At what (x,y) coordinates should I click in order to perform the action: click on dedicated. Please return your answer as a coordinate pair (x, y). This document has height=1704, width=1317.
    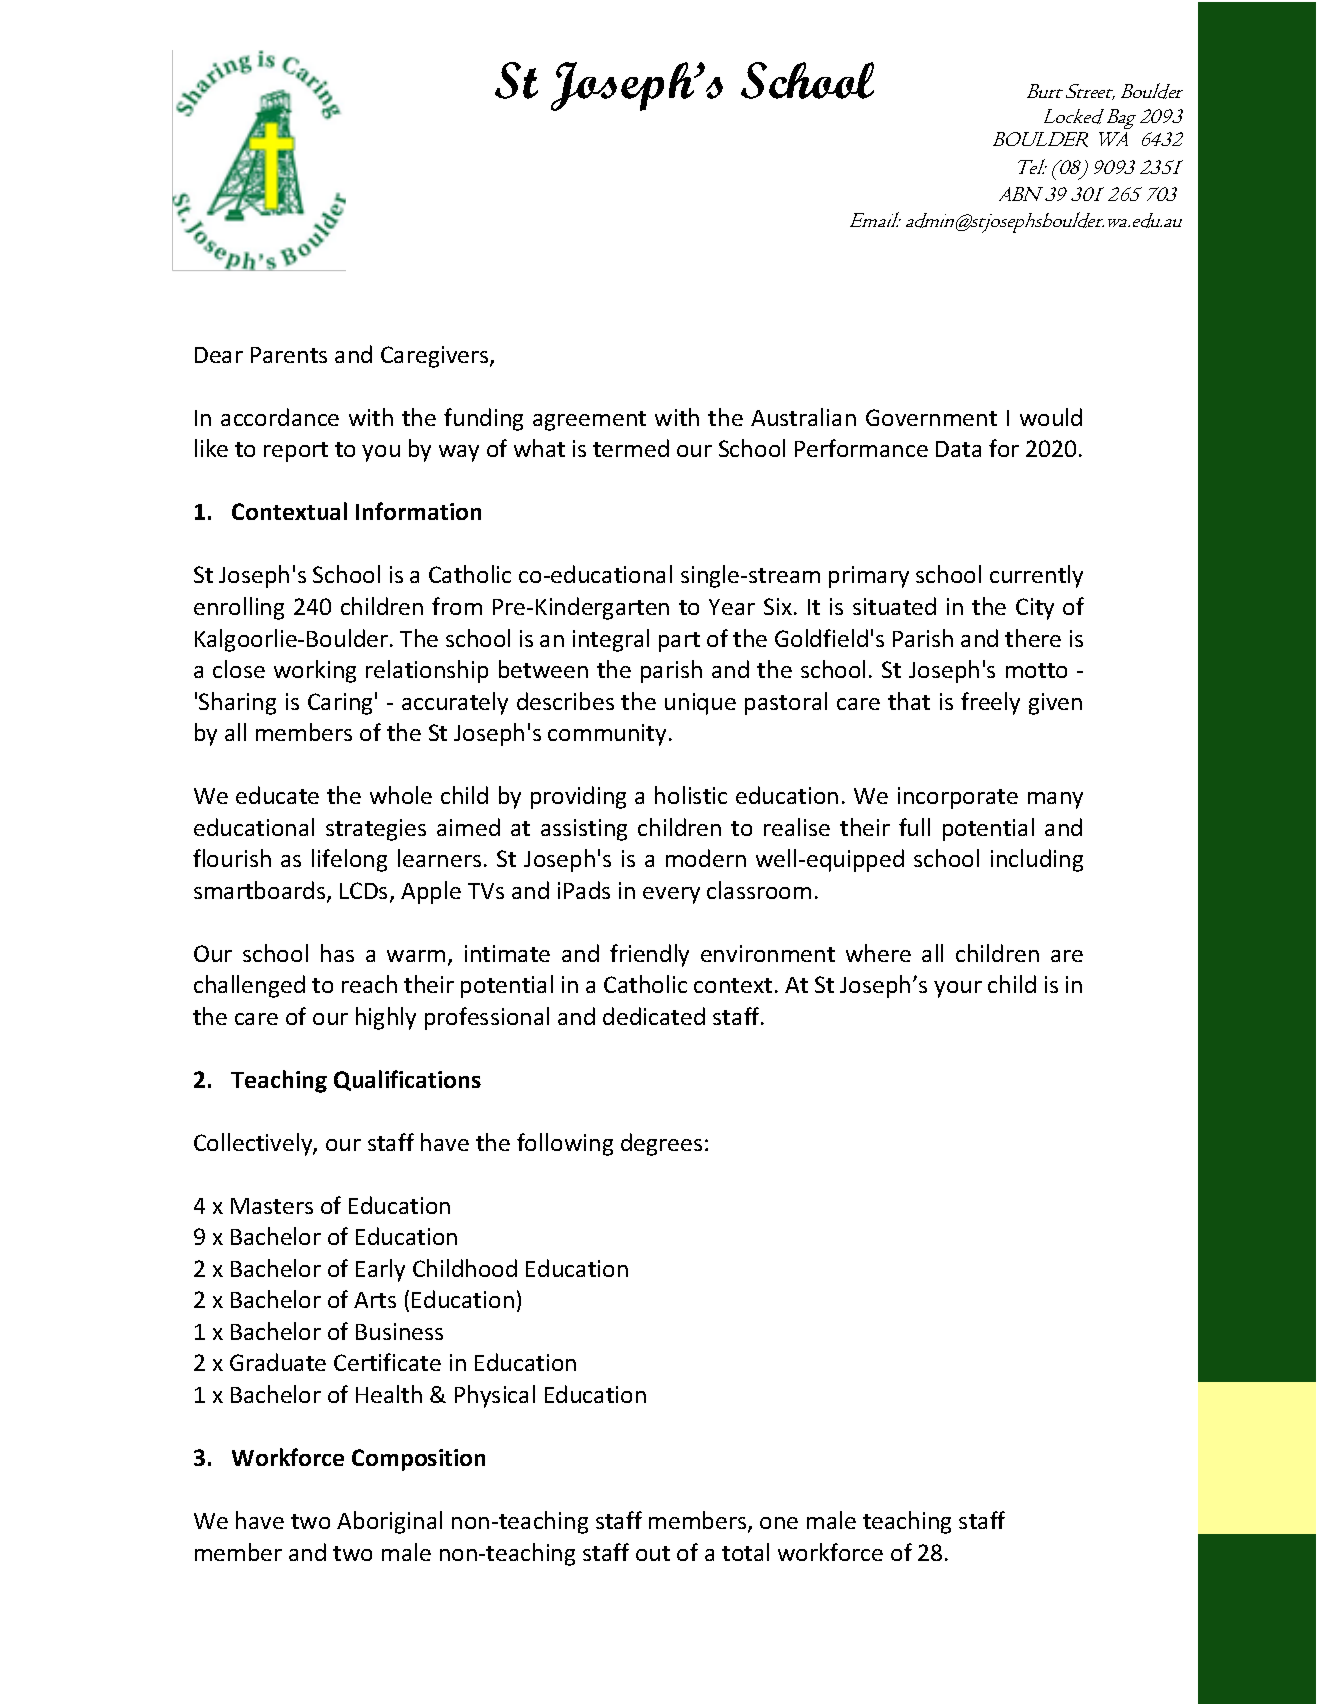
    Looking at the image, I should click on (654, 1016).
